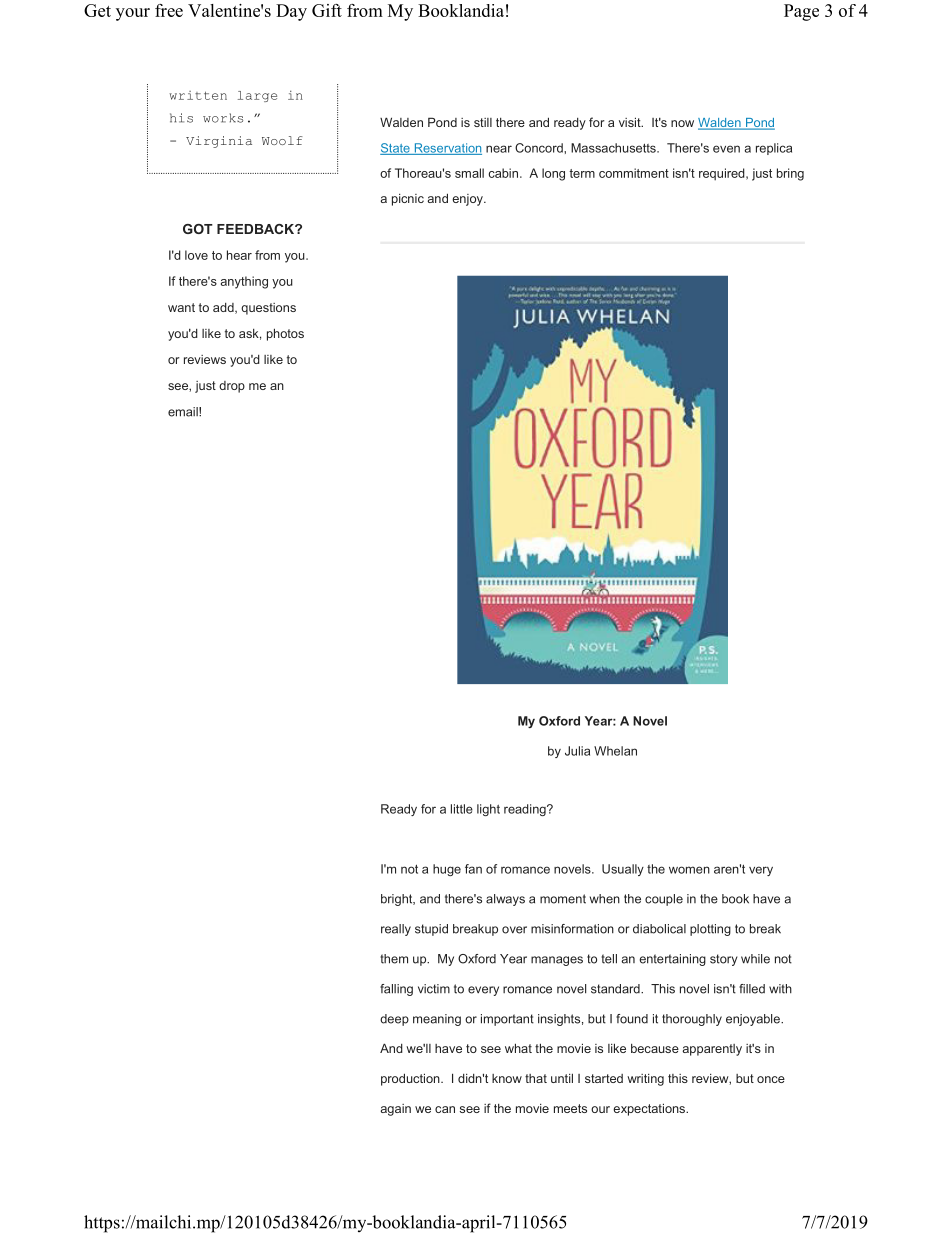  Describe the element at coordinates (169, 10) in the document. I see `free` at that location.
